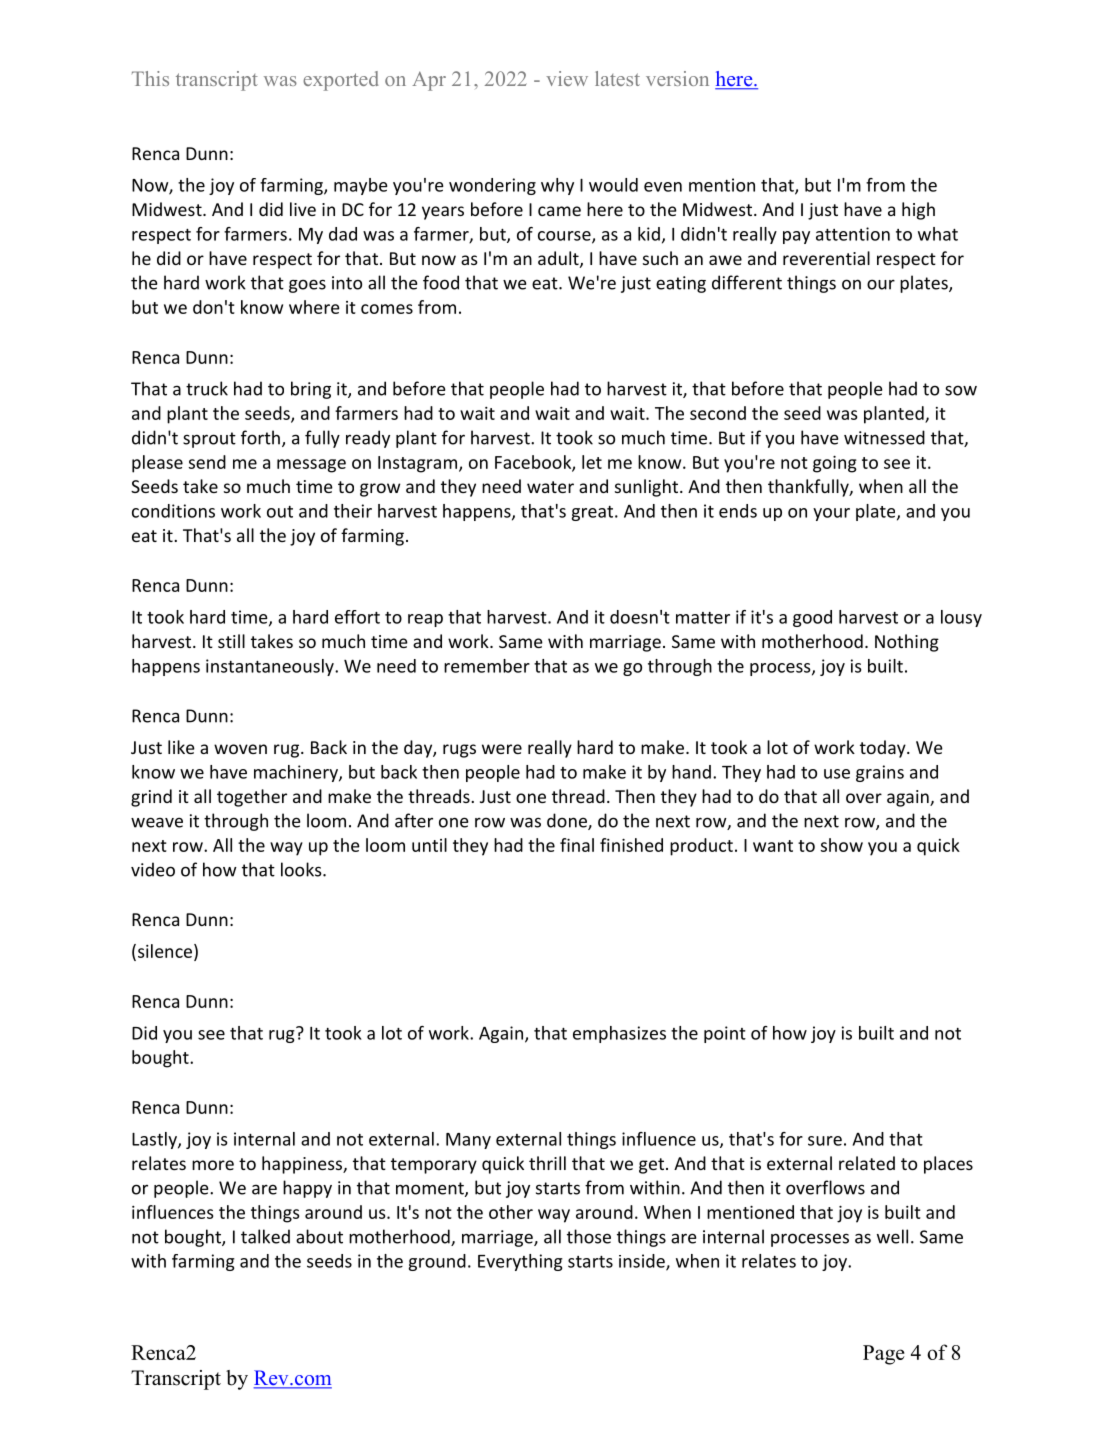 The image size is (1114, 1441). Describe the element at coordinates (812, 618) in the screenshot. I see `good` at that location.
